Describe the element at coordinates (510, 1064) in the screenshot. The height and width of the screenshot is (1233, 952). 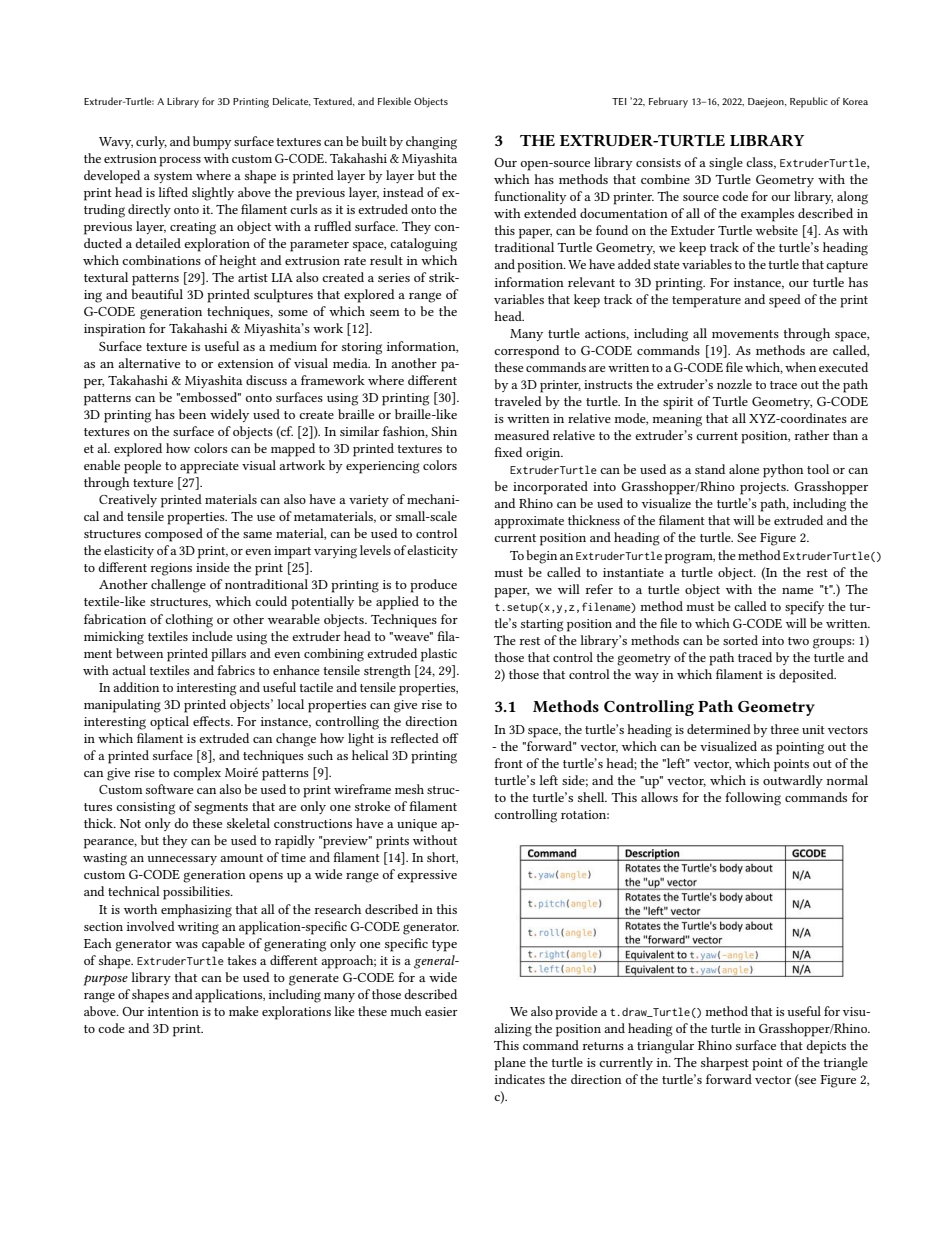
I see `plane` at that location.
